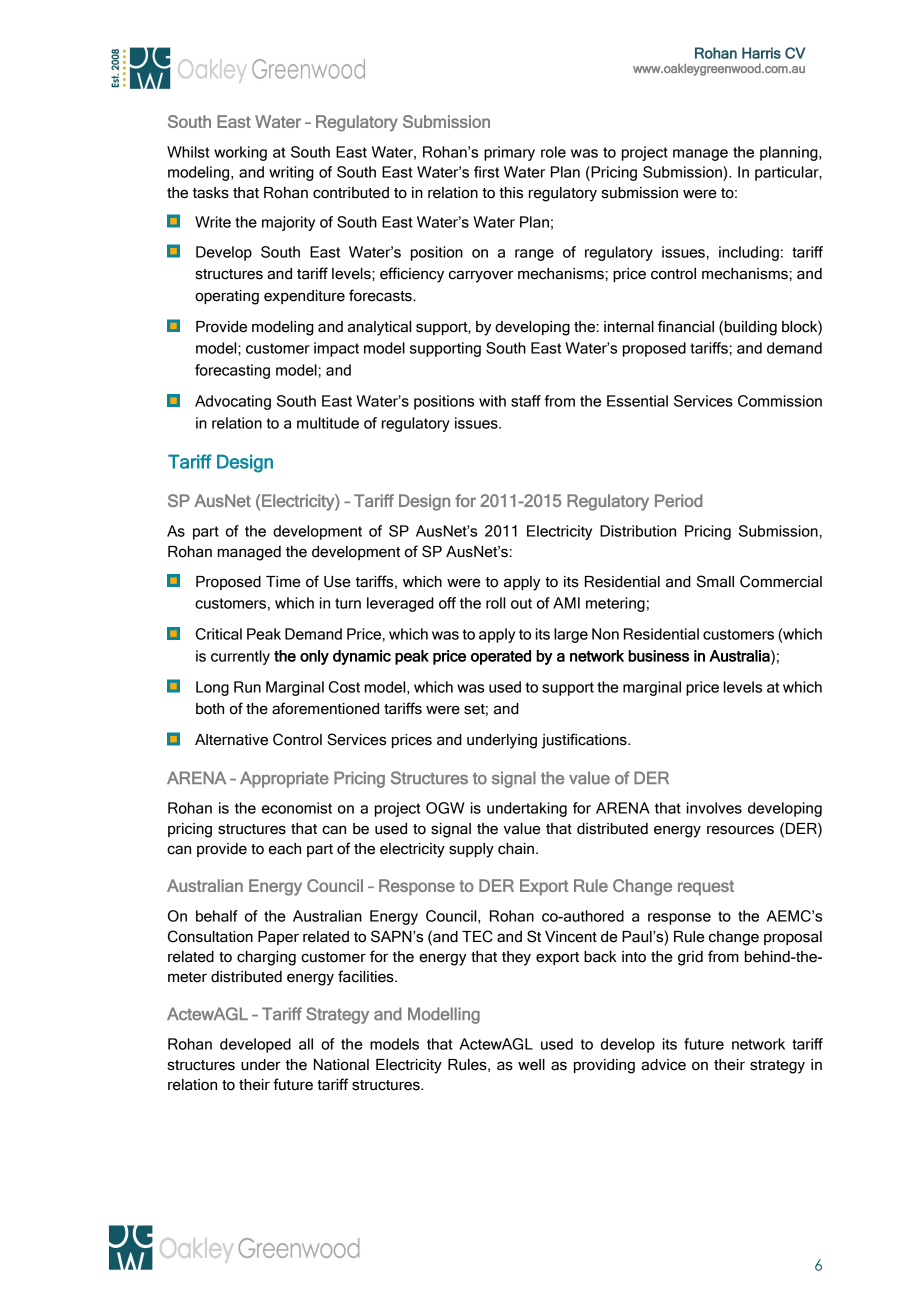 Image resolution: width=924 pixels, height=1308 pixels. Describe the element at coordinates (678, 500) in the screenshot. I see `Period` at that location.
